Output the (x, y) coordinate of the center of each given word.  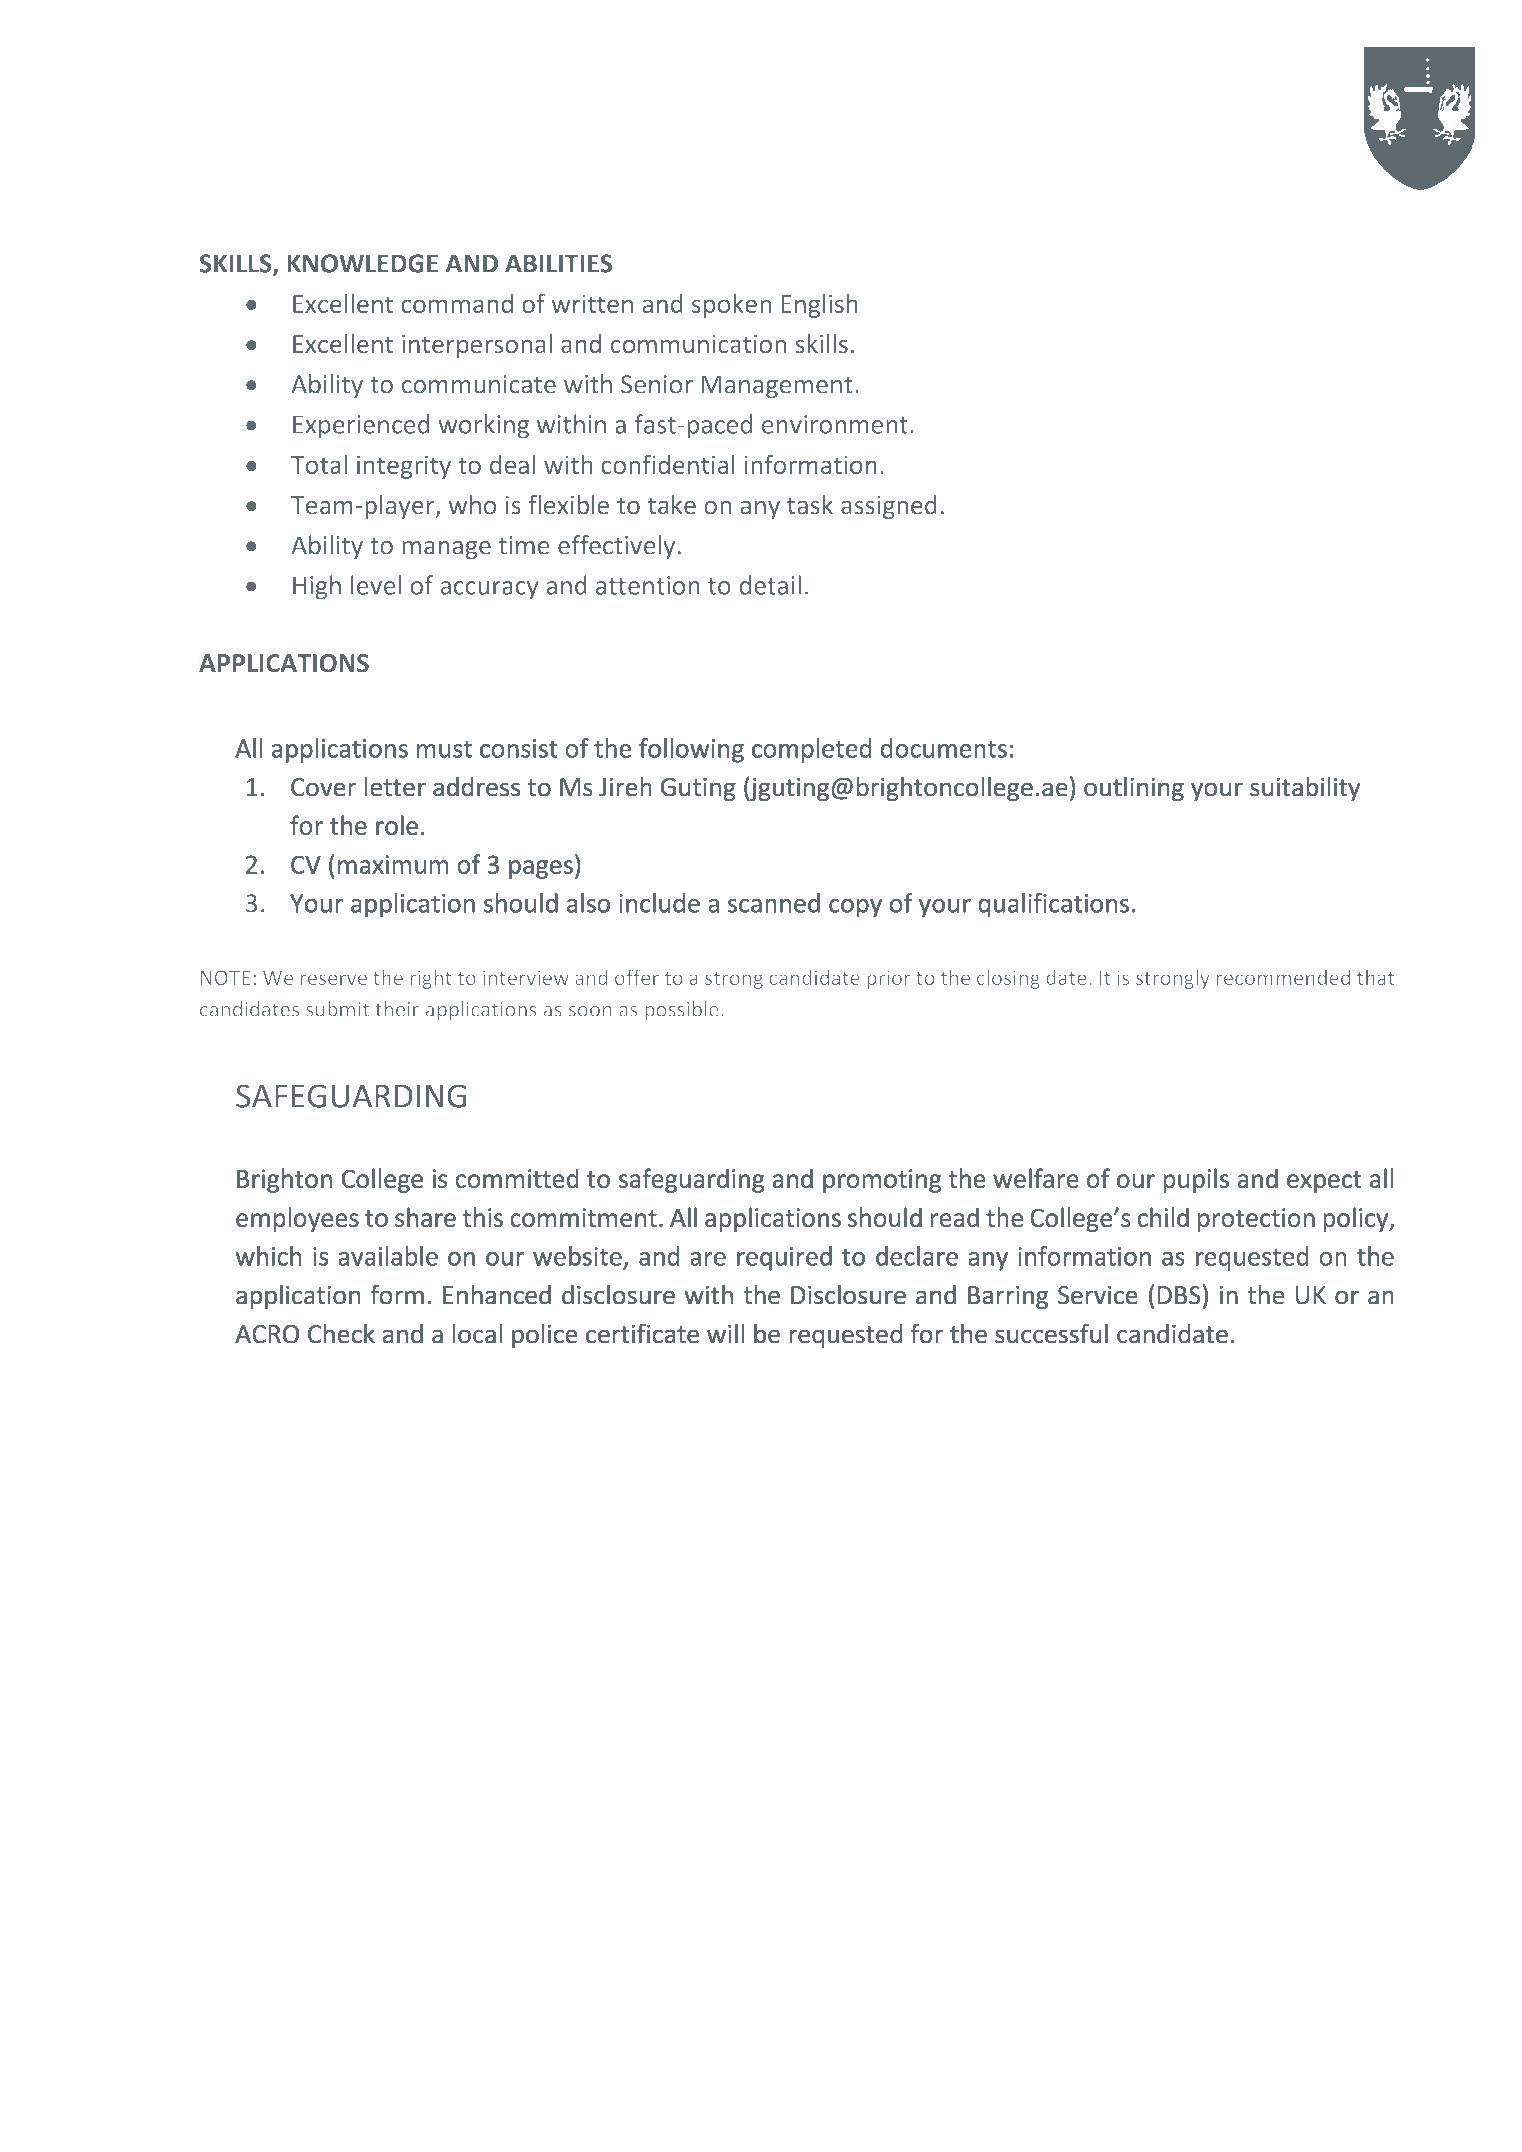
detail (770, 585)
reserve (334, 979)
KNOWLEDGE (363, 263)
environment (835, 424)
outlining (1134, 789)
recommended (1283, 977)
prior (889, 979)
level (376, 585)
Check (341, 1333)
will (725, 1333)
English (819, 306)
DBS (1179, 1295)
